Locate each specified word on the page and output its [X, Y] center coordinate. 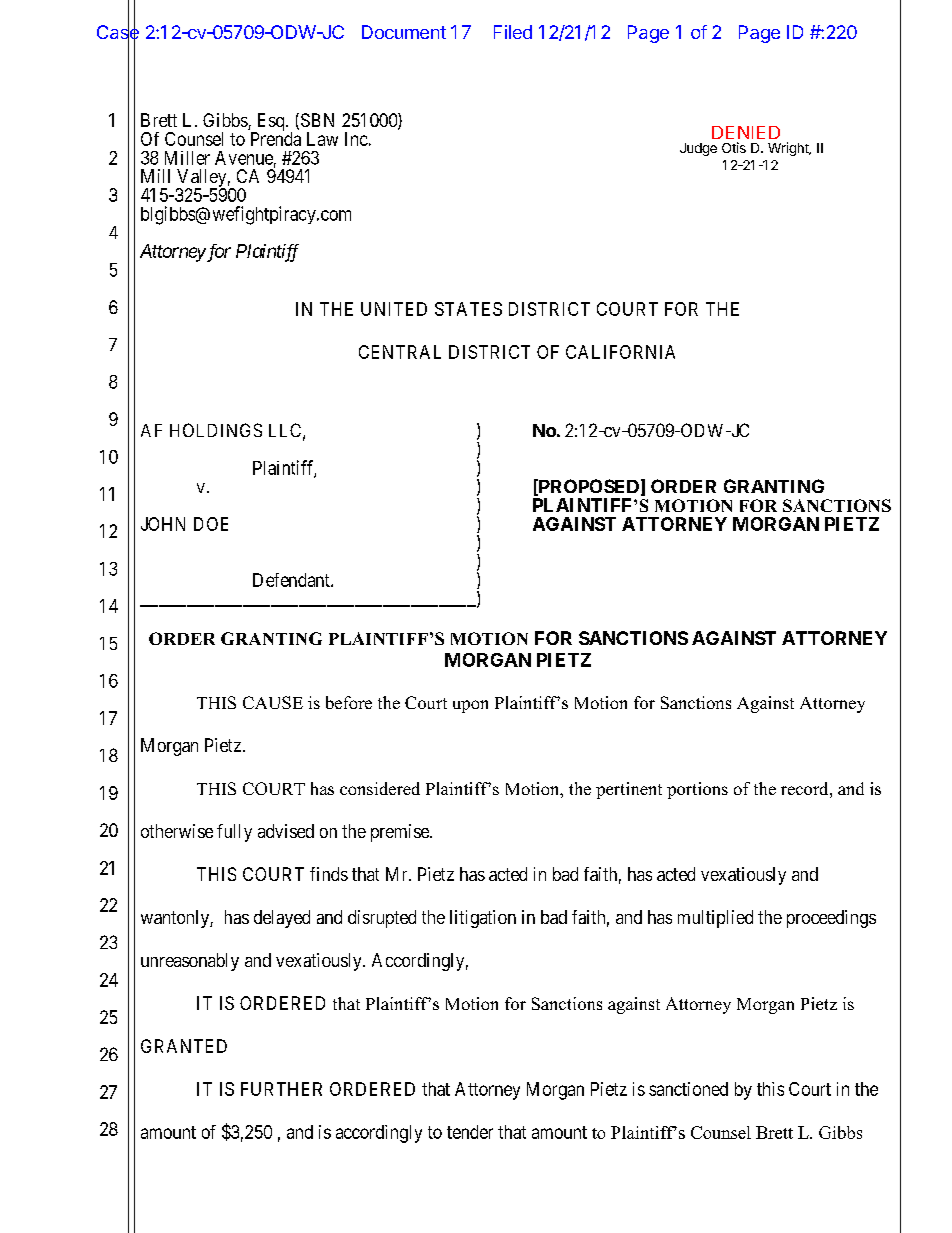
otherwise [177, 831]
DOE [211, 524]
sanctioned [688, 1089]
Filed [513, 32]
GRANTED [184, 1046]
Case [118, 32]
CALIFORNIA [620, 352]
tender [470, 1132]
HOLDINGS [216, 430]
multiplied [715, 919]
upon [470, 706]
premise [401, 833]
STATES [468, 309]
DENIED [746, 132]
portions [697, 790]
